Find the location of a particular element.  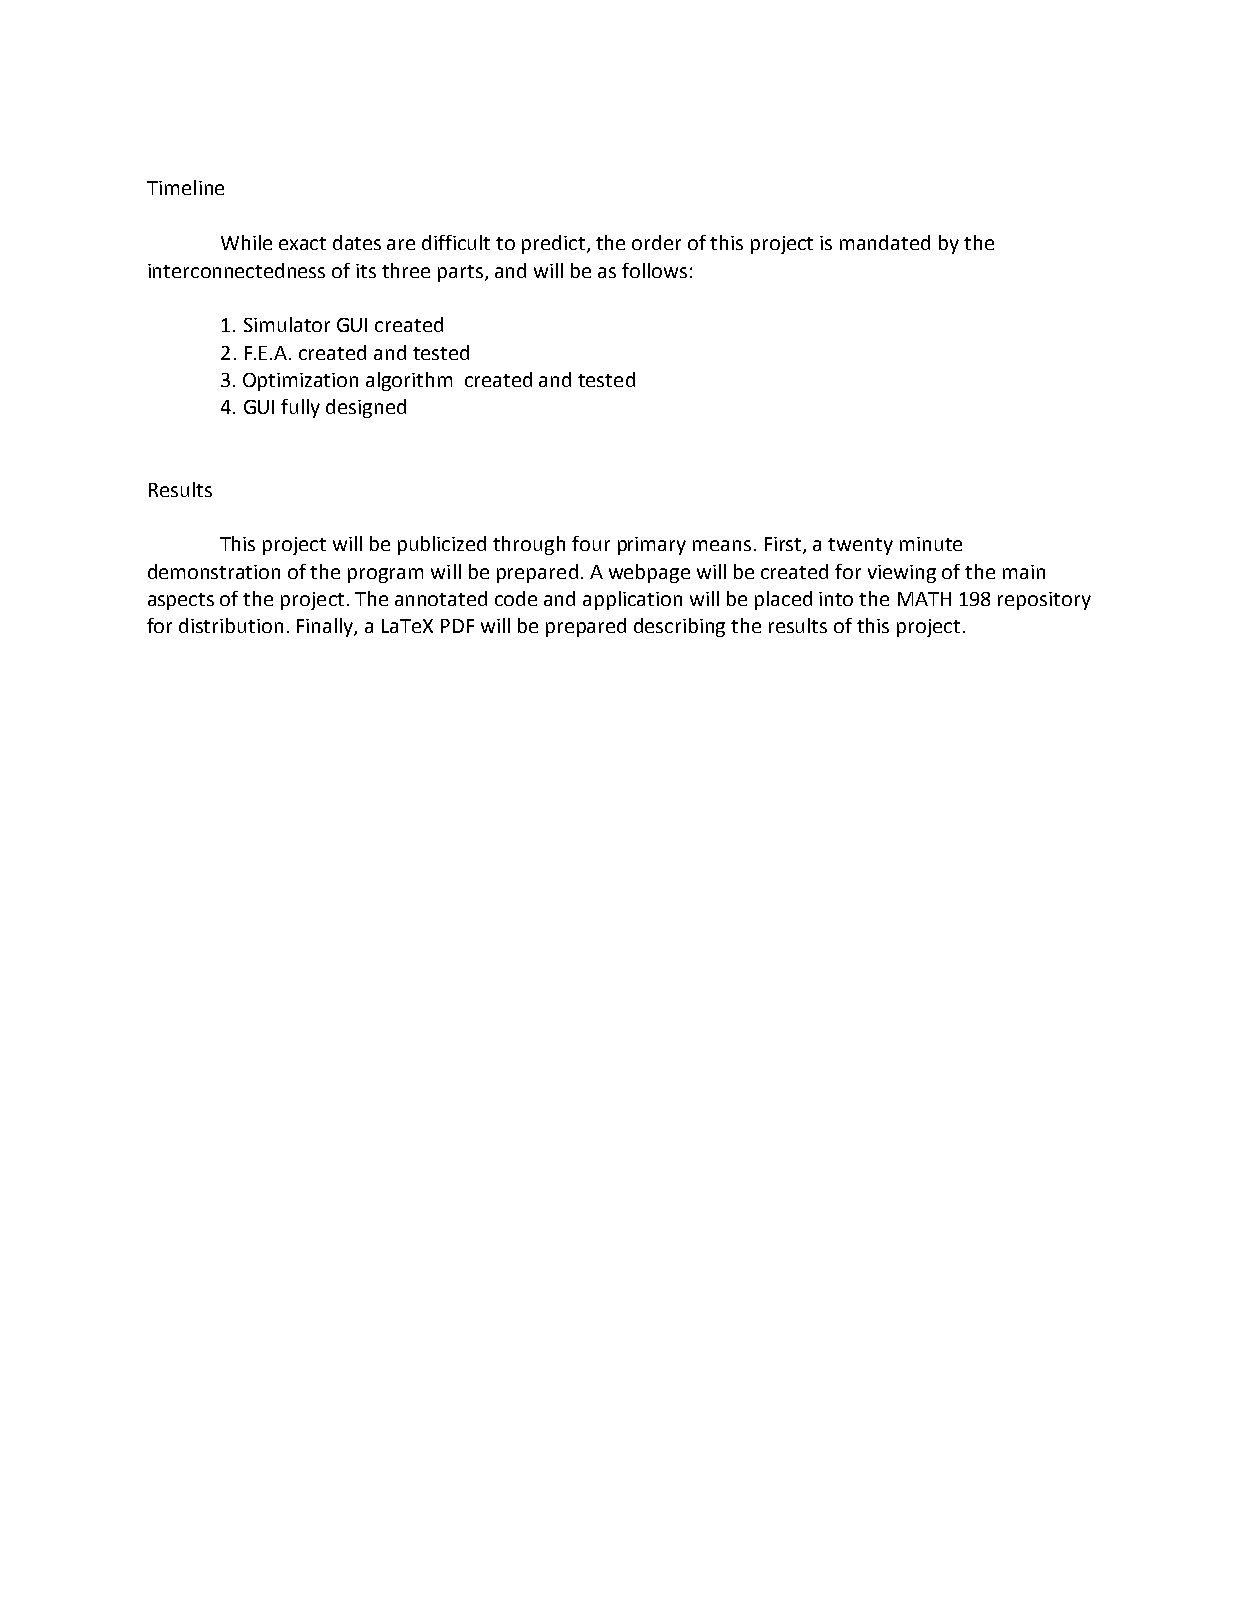

interconnectedness is located at coordinates (236, 270).
